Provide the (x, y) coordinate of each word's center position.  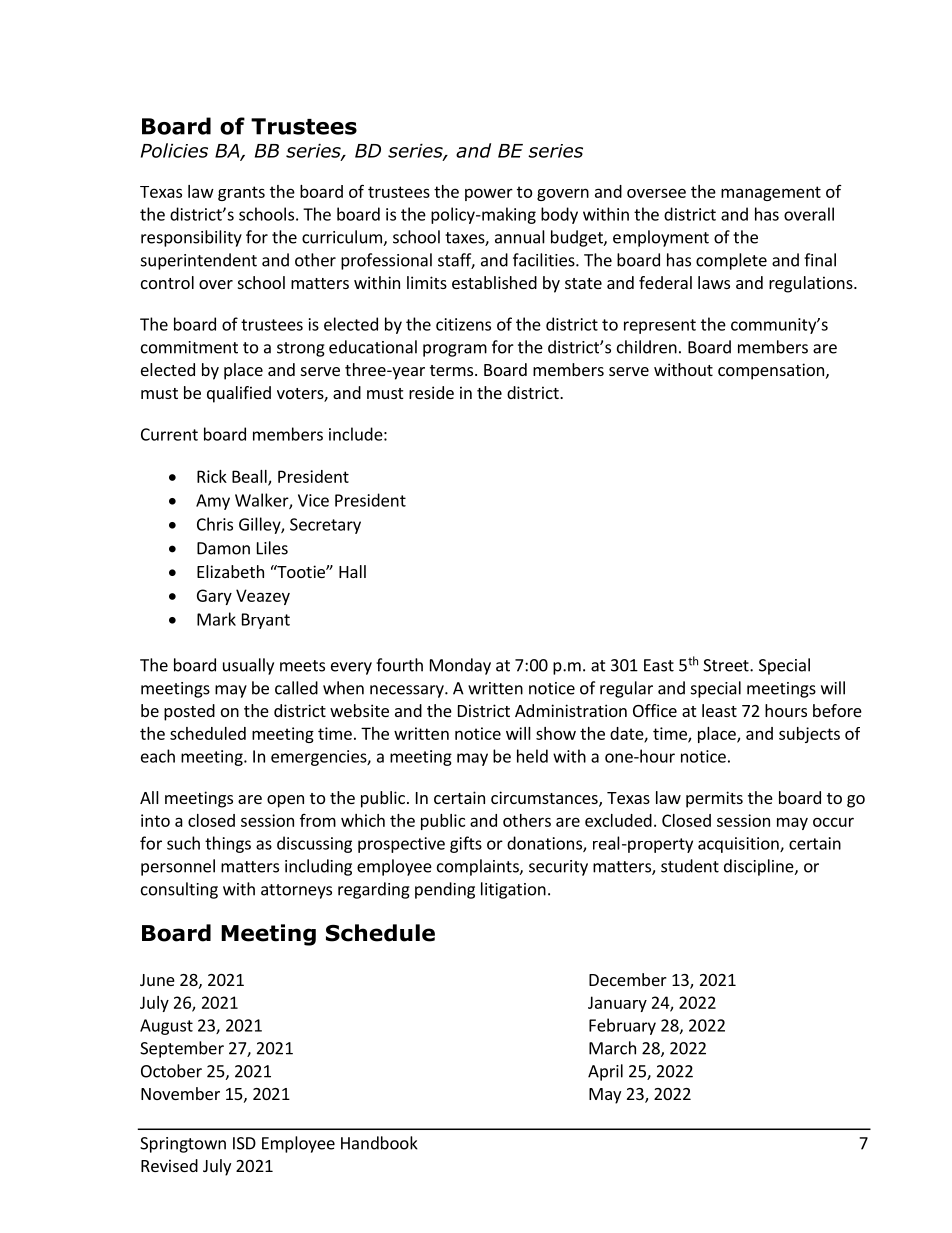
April (605, 1072)
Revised (169, 1165)
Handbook (379, 1143)
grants (241, 193)
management (771, 193)
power (489, 194)
